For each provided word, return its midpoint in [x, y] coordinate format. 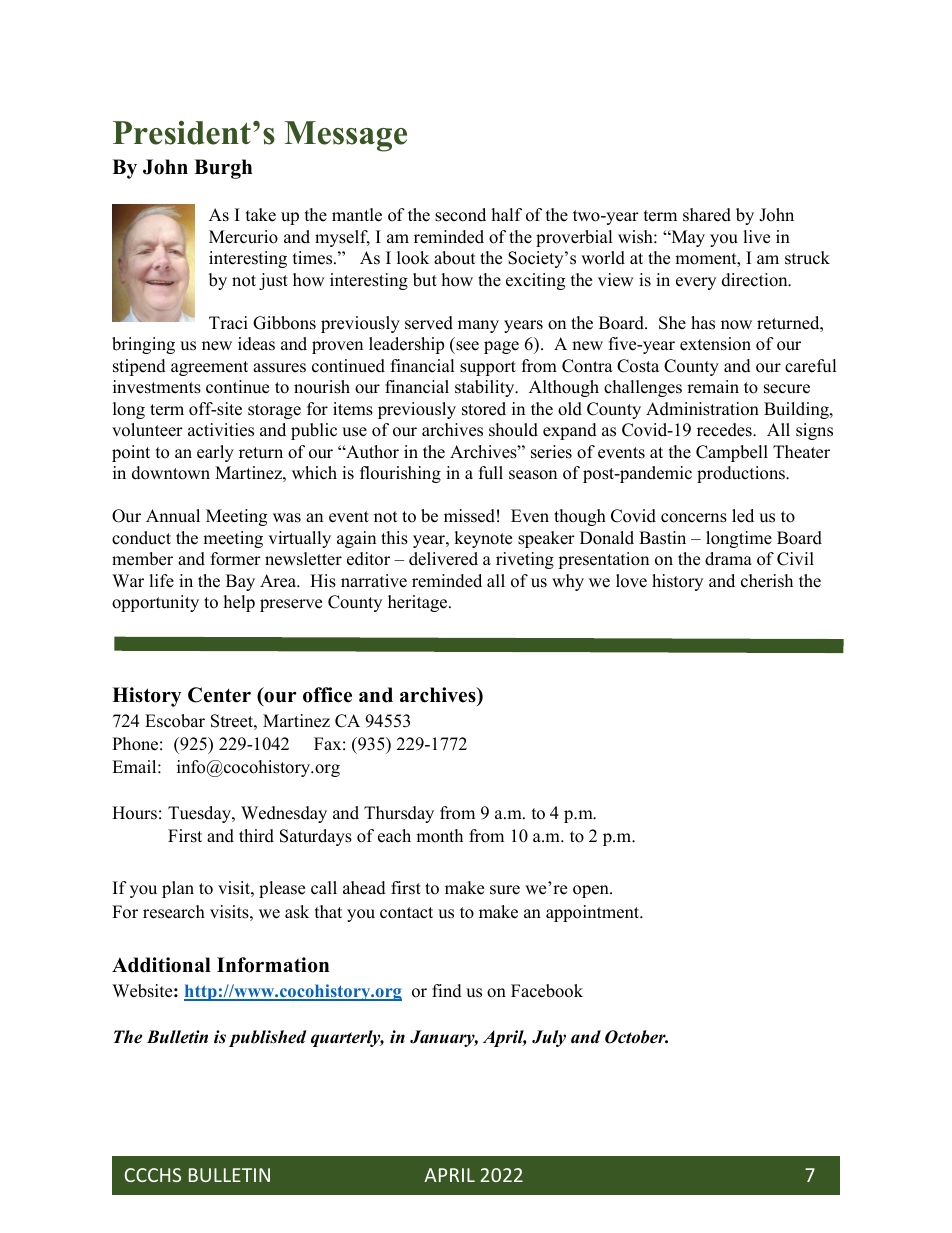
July [549, 1038]
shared [707, 215]
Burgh [223, 169]
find [447, 991]
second [460, 215]
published [268, 1038]
